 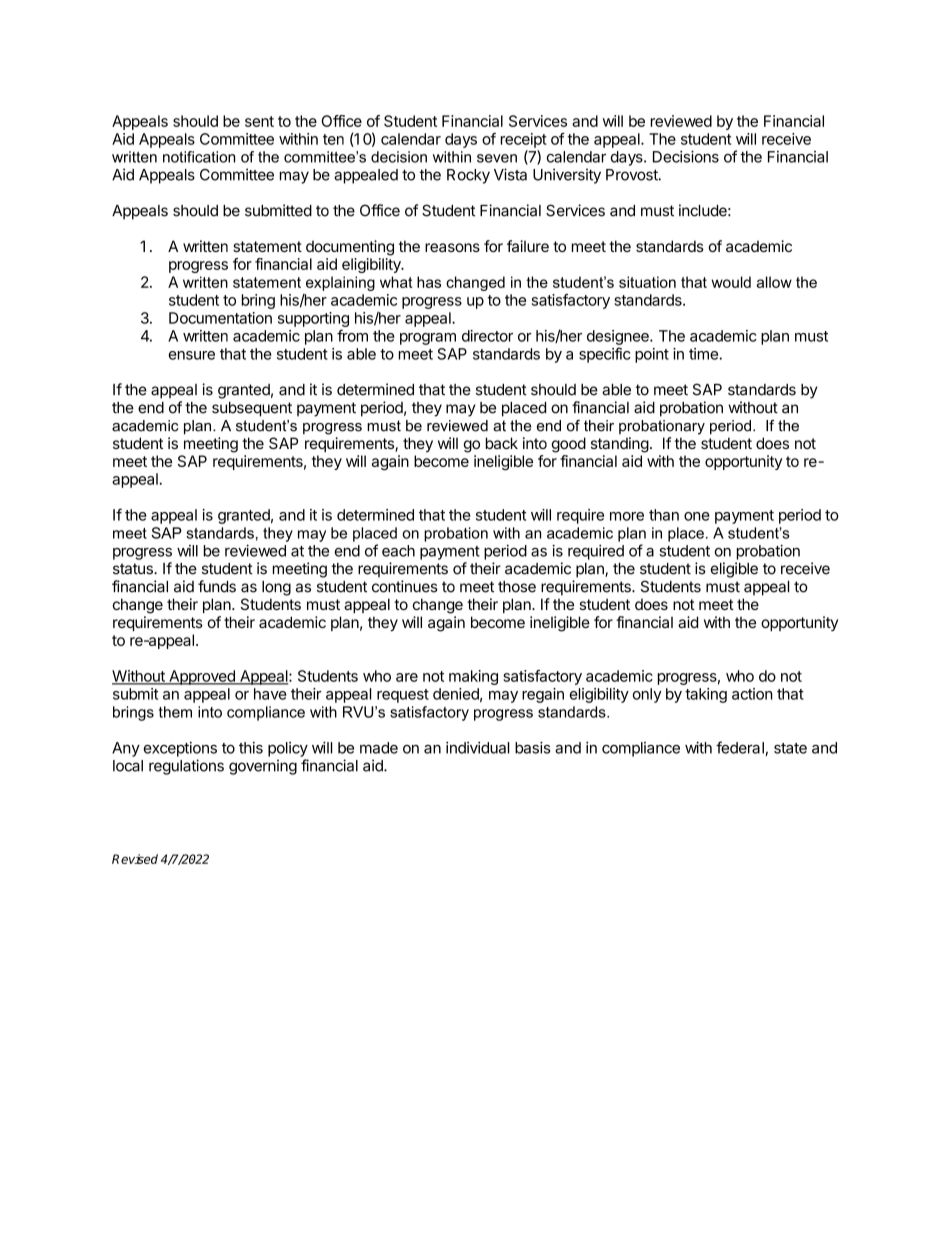 What do you see at coordinates (135, 859) in the screenshot?
I see `Revised` at bounding box center [135, 859].
